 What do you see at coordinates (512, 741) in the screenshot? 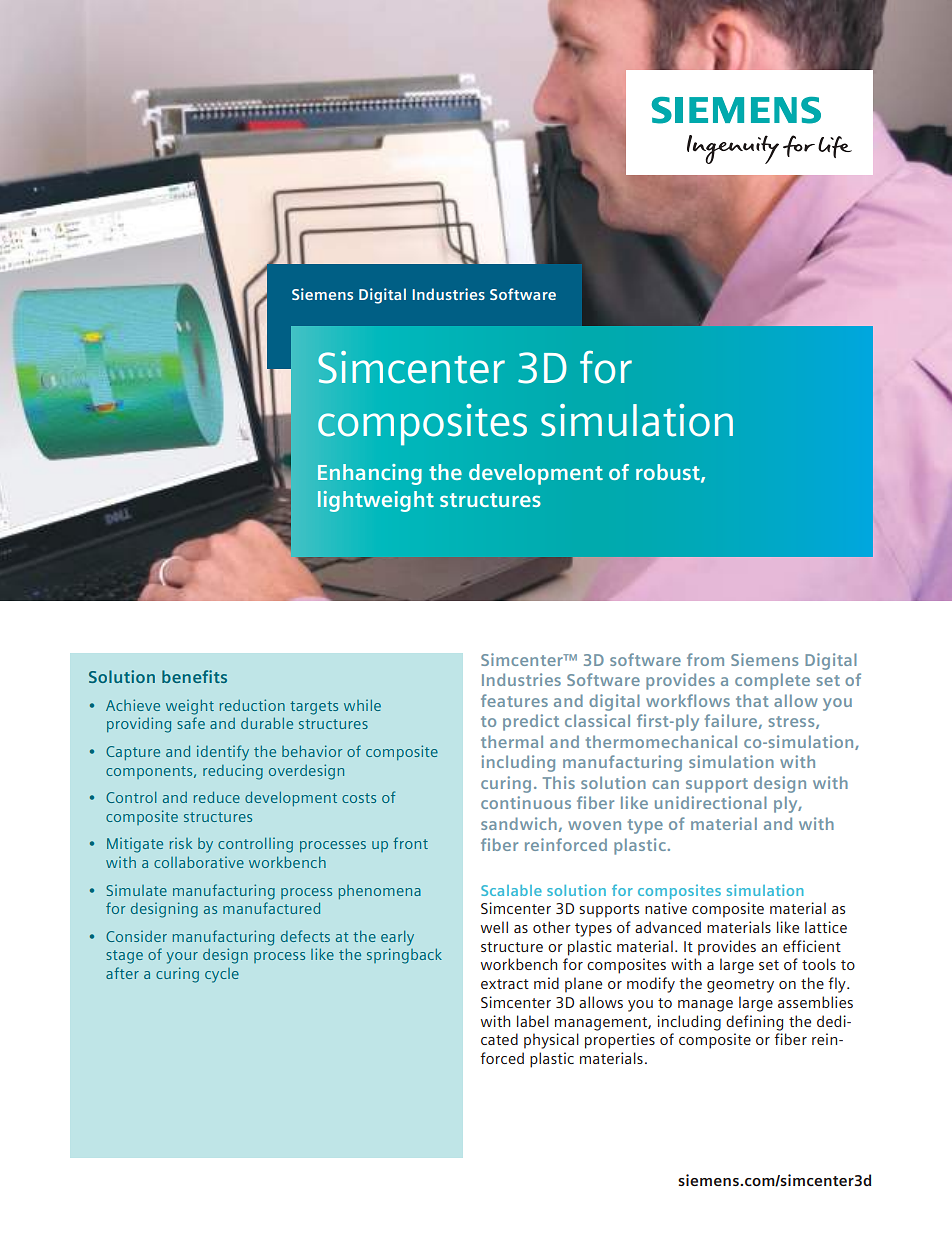
I see `thermal` at bounding box center [512, 741].
